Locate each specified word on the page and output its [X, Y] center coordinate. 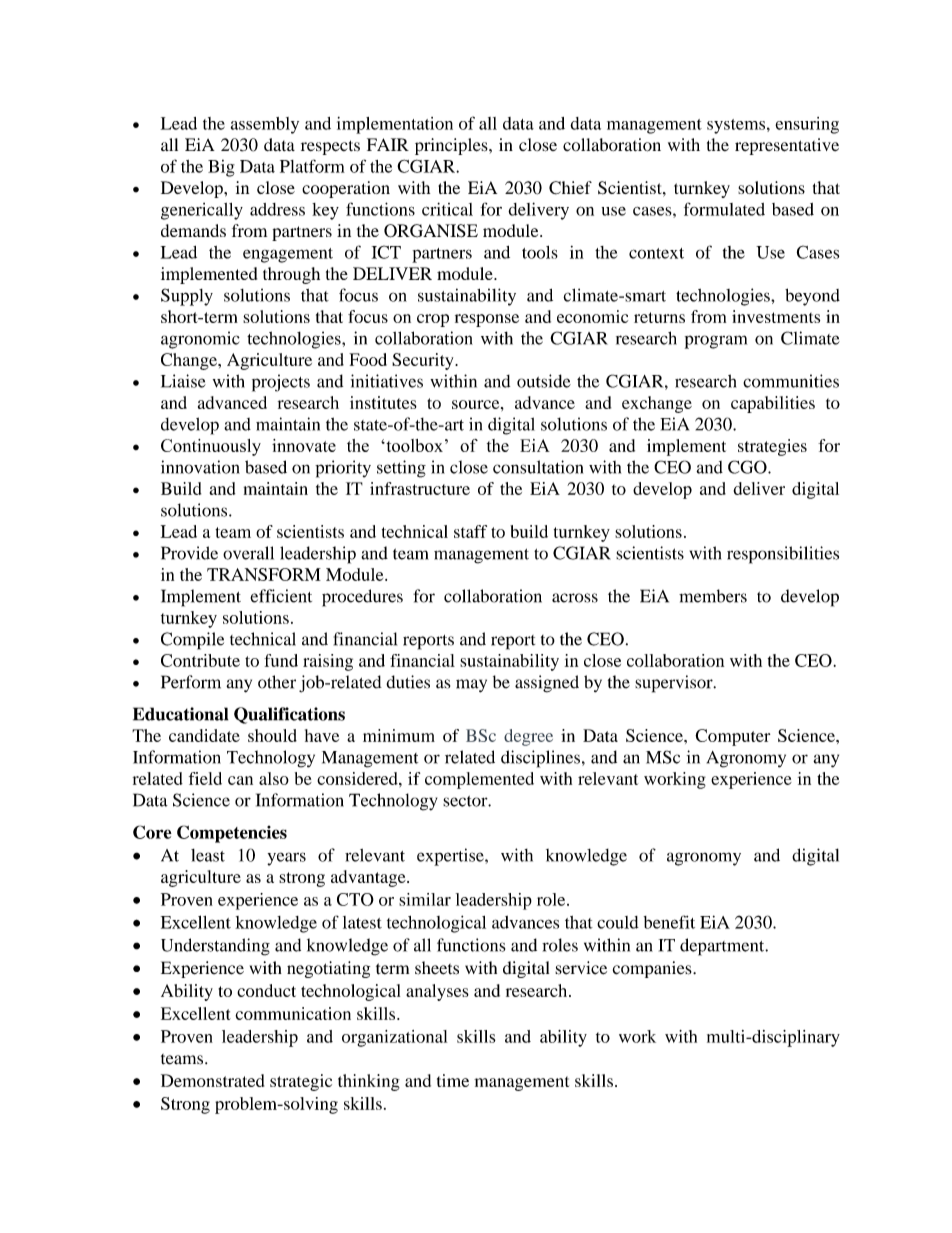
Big [221, 168]
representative [787, 146]
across [575, 598]
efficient [281, 596]
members [713, 596]
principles [452, 146]
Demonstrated [212, 1080]
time [453, 1080]
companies [653, 969]
